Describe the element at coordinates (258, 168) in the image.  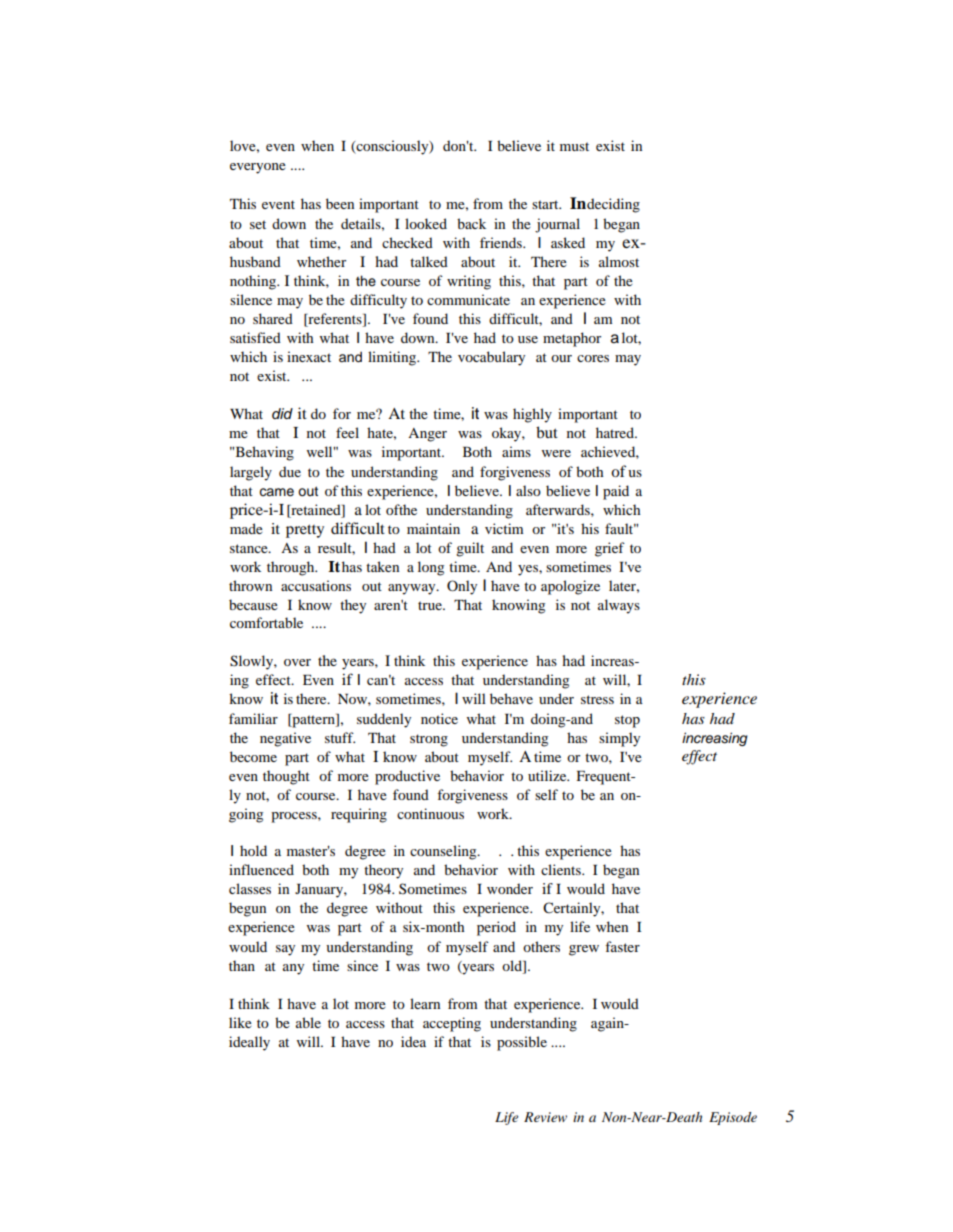
I see `everyone` at that location.
